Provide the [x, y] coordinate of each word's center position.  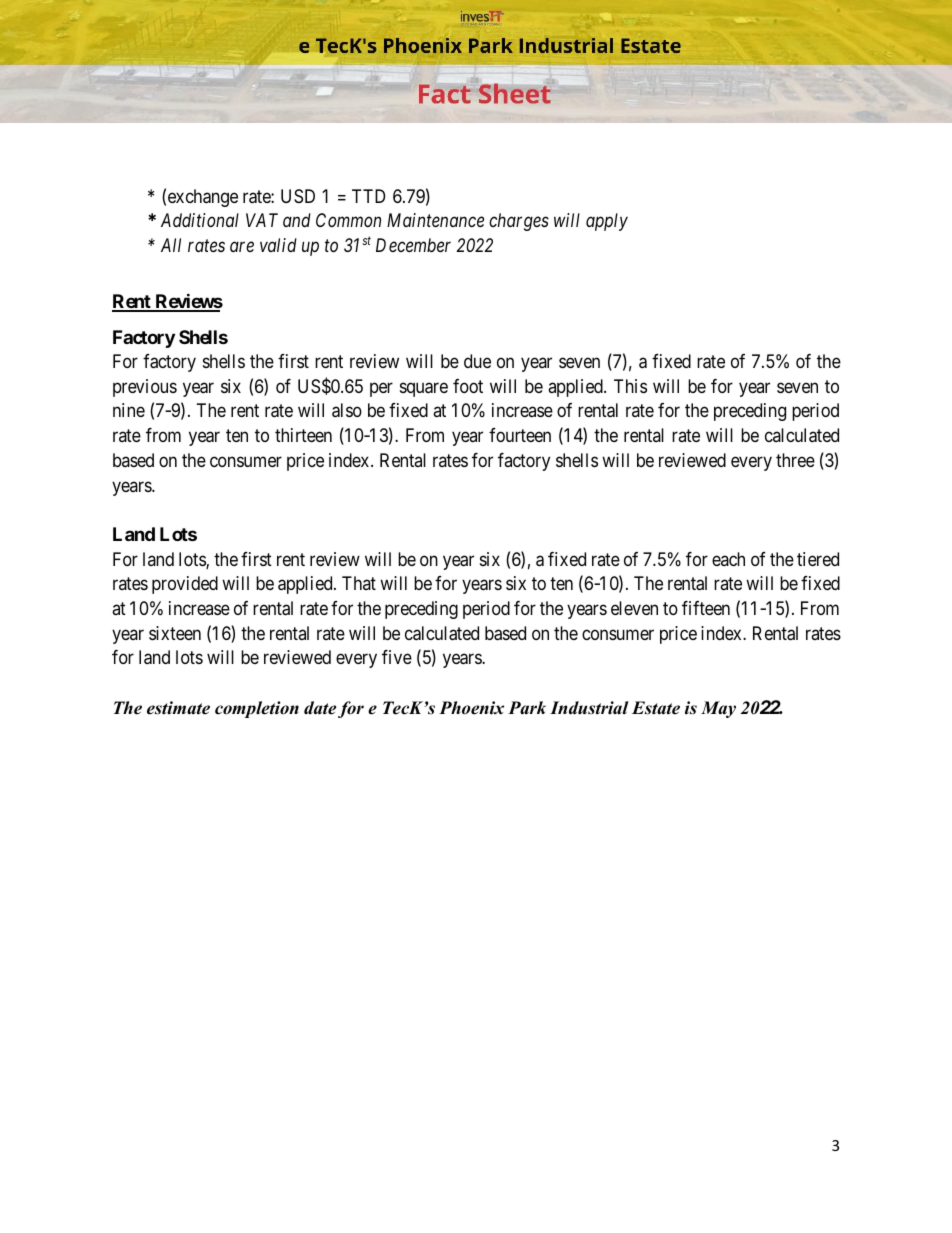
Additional [200, 220]
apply [607, 222]
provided [185, 585]
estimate [178, 708]
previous [145, 388]
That [359, 583]
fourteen [520, 435]
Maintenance [435, 220]
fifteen [706, 608]
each [728, 559]
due [477, 361]
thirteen [303, 435]
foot [468, 386]
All [171, 245]
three [795, 460]
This [630, 386]
